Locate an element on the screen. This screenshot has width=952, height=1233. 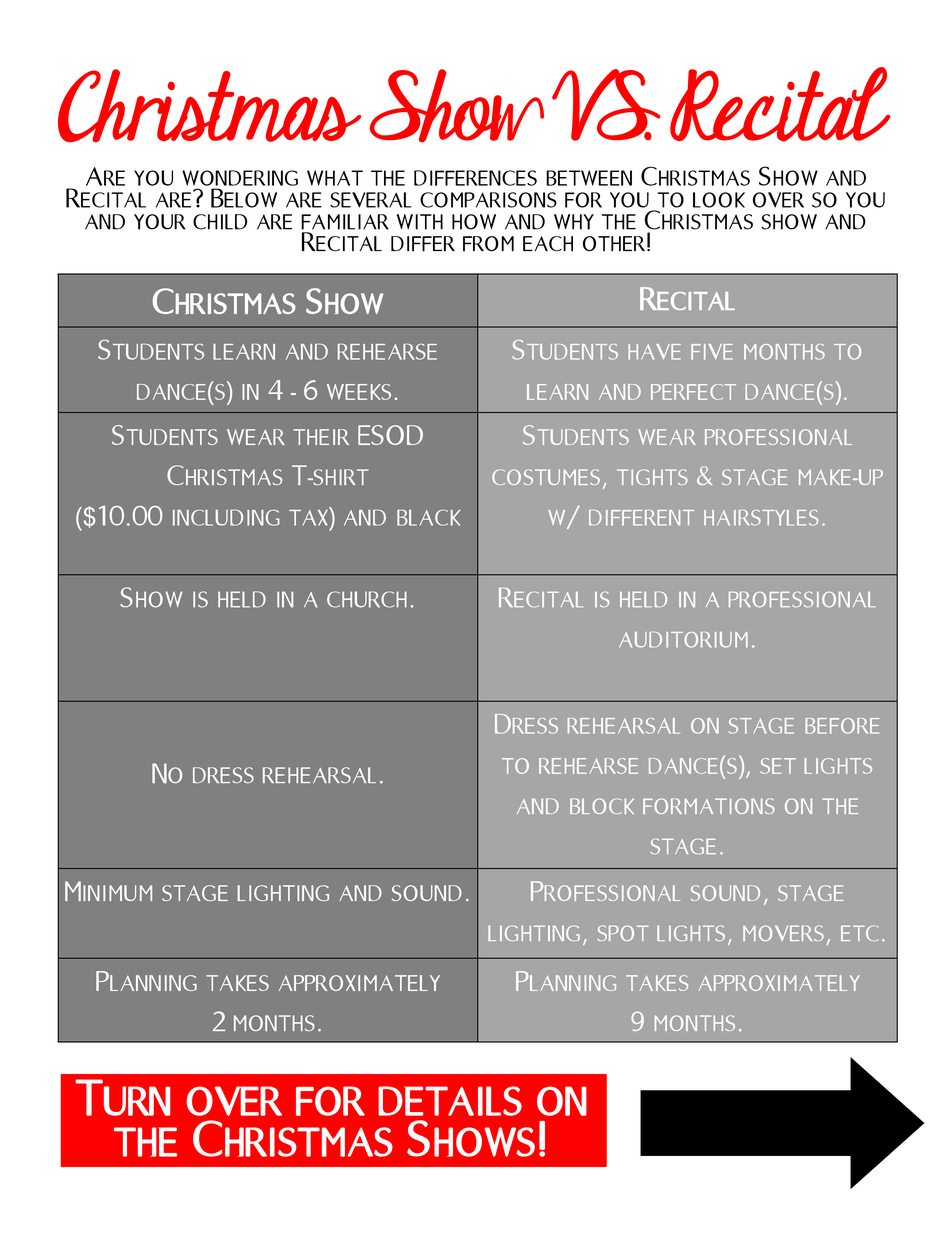
look is located at coordinates (719, 200).
